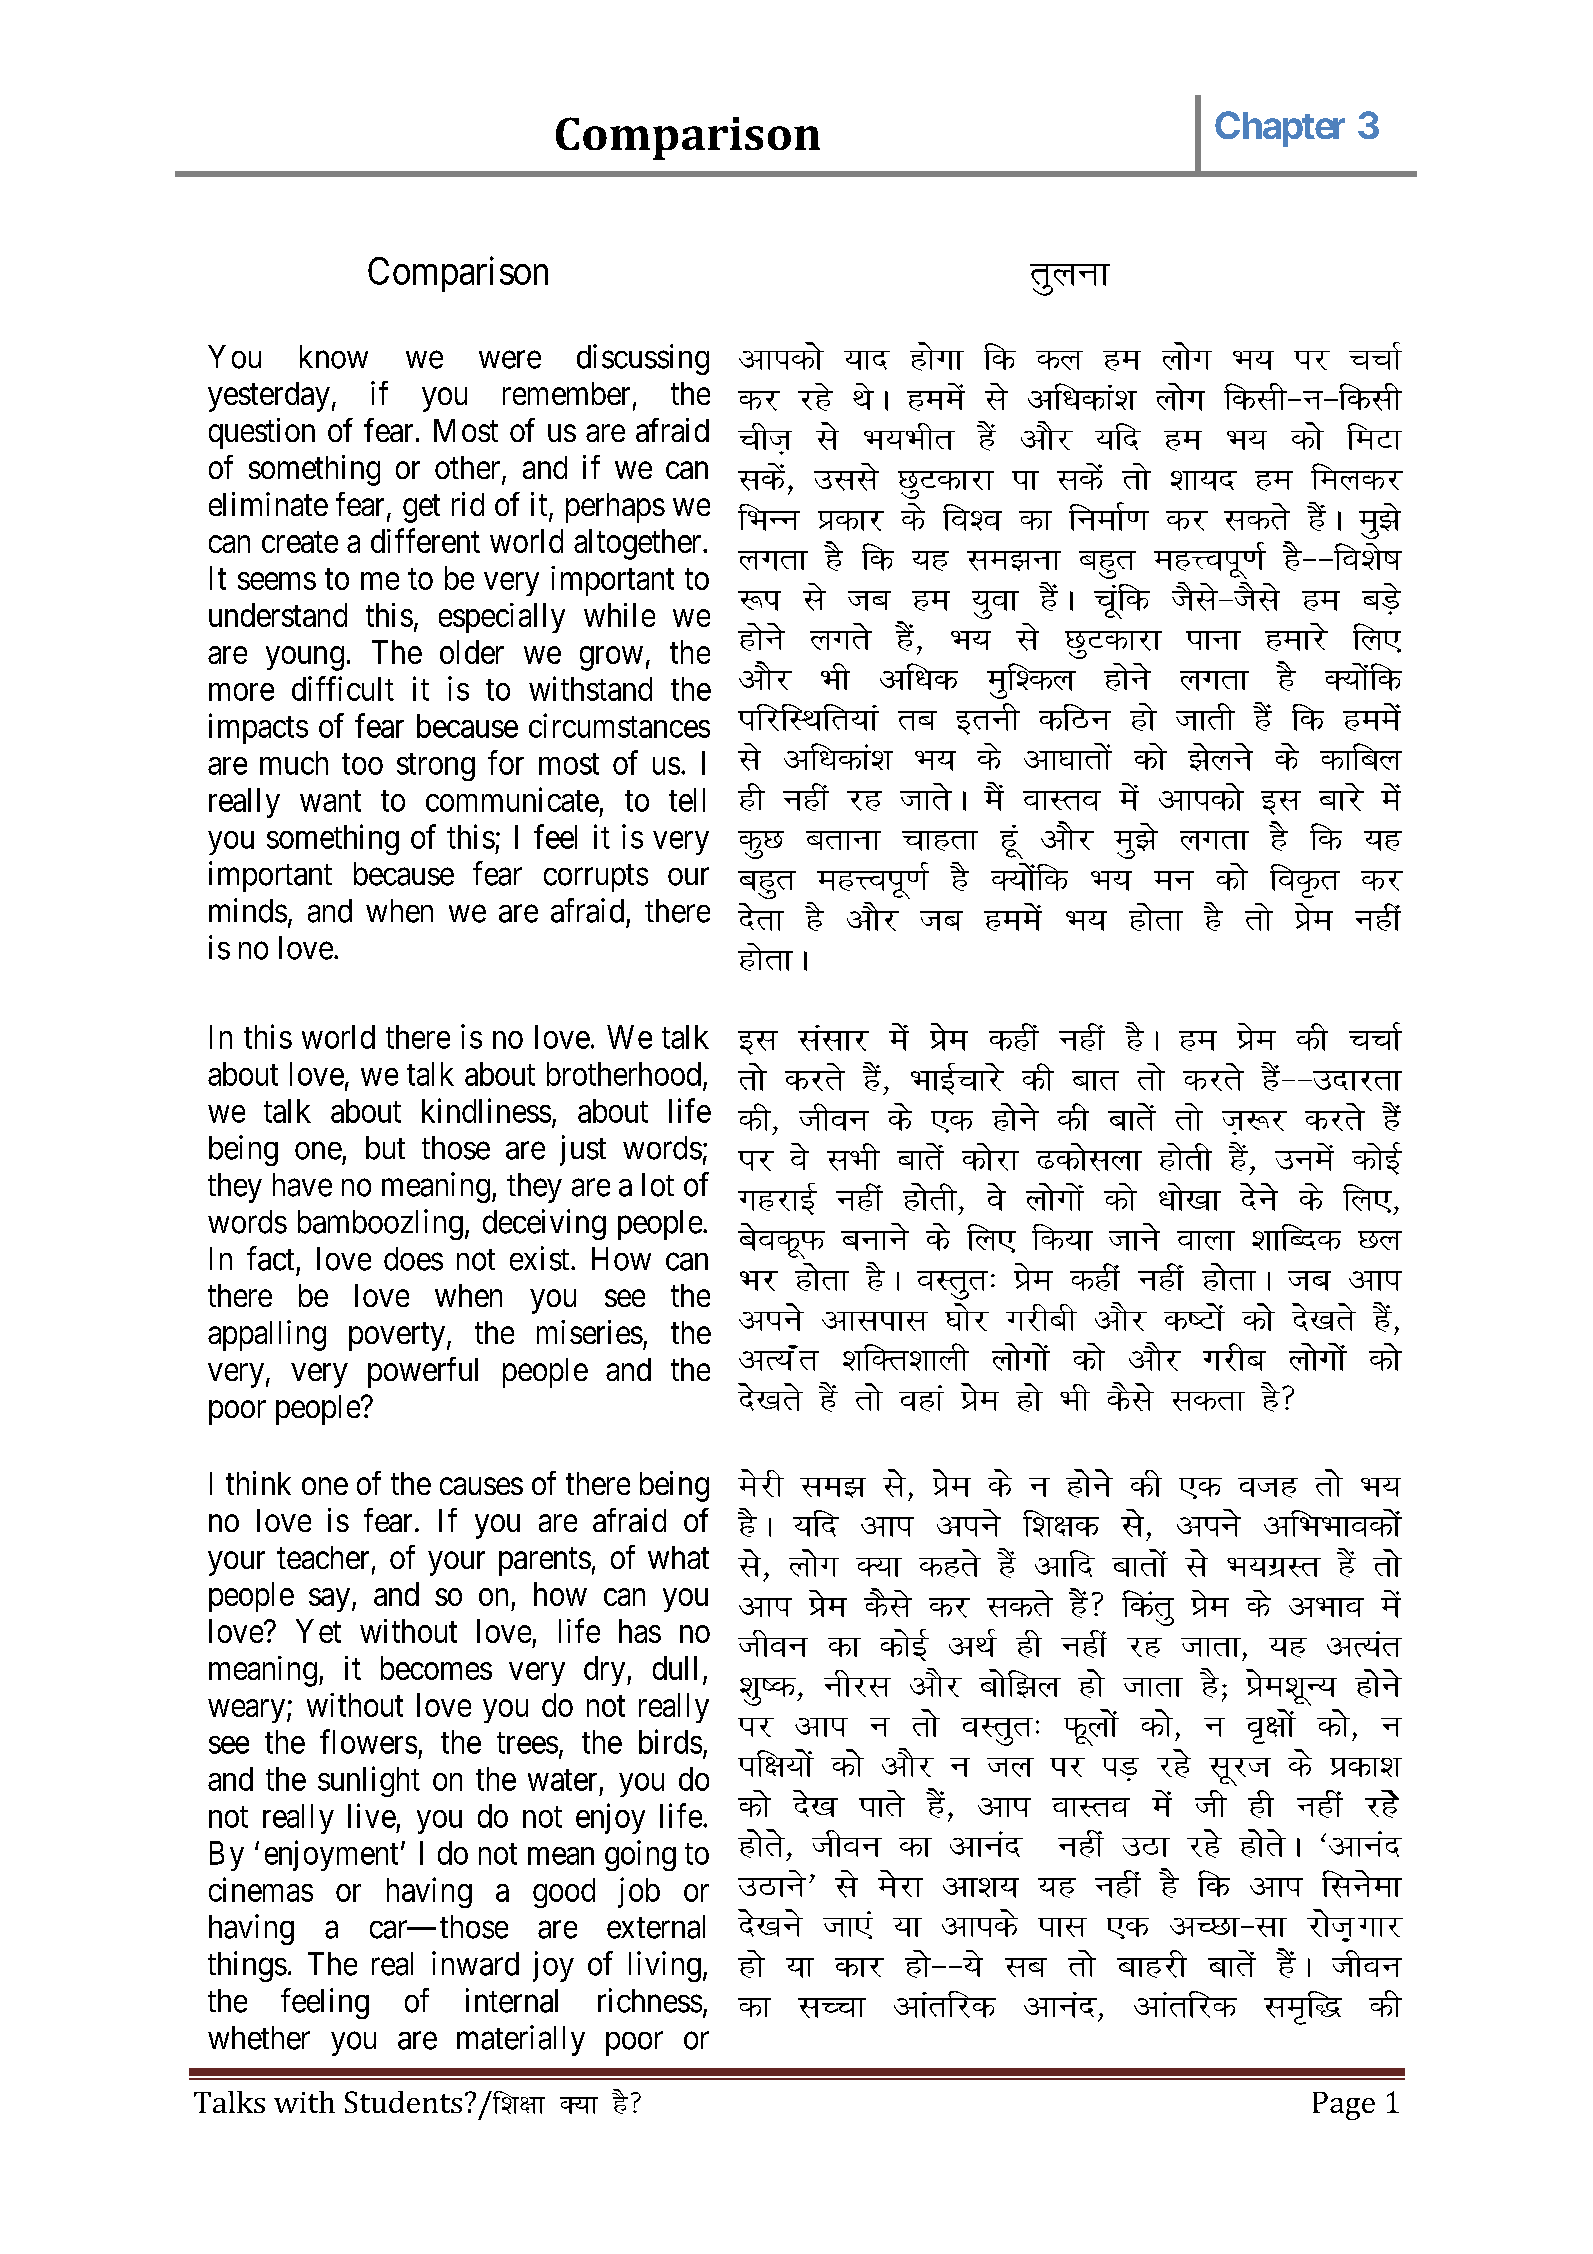 The image size is (1593, 2254). I want to click on whether, so click(259, 2038).
